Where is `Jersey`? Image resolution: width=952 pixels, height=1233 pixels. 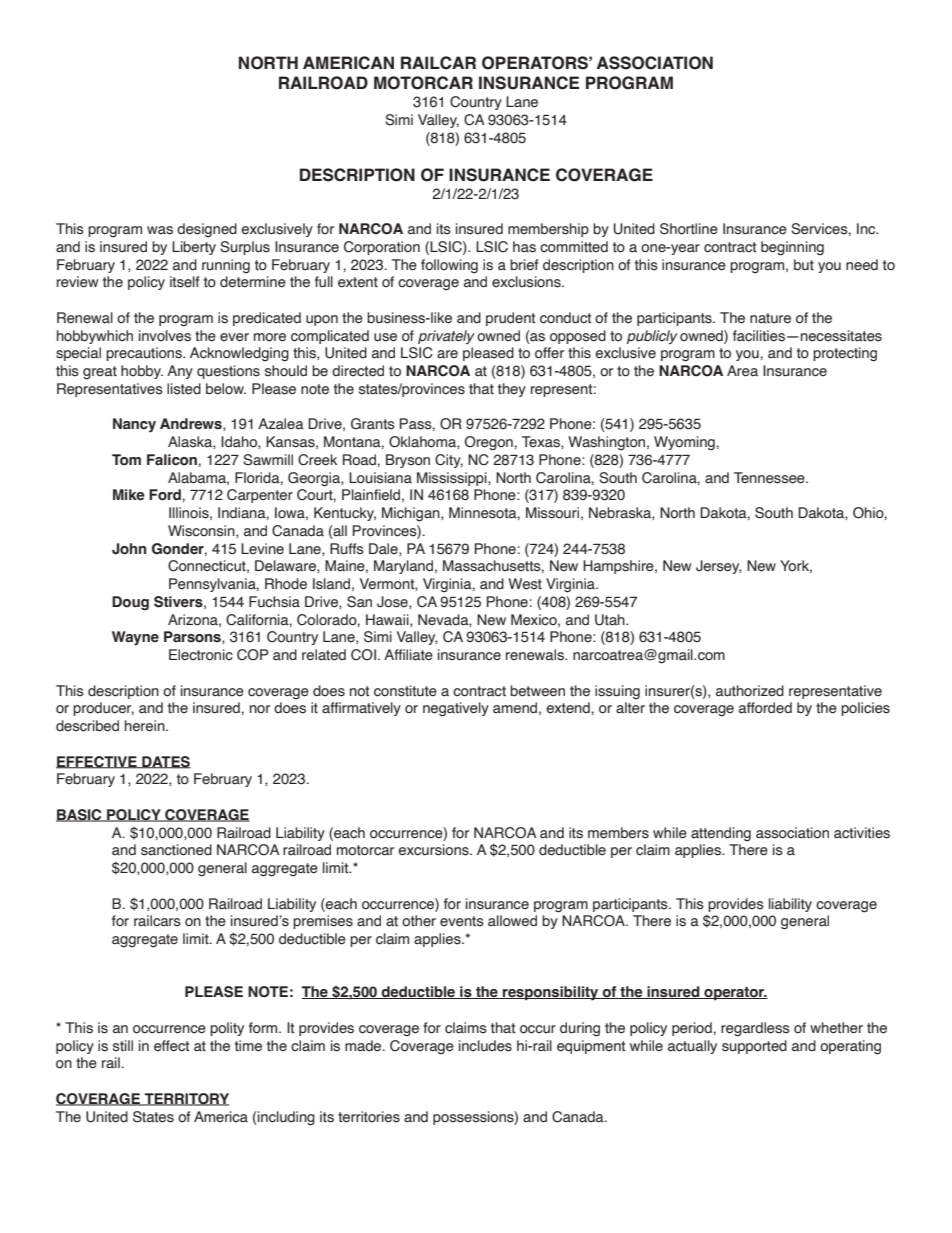 Jersey is located at coordinates (719, 567).
